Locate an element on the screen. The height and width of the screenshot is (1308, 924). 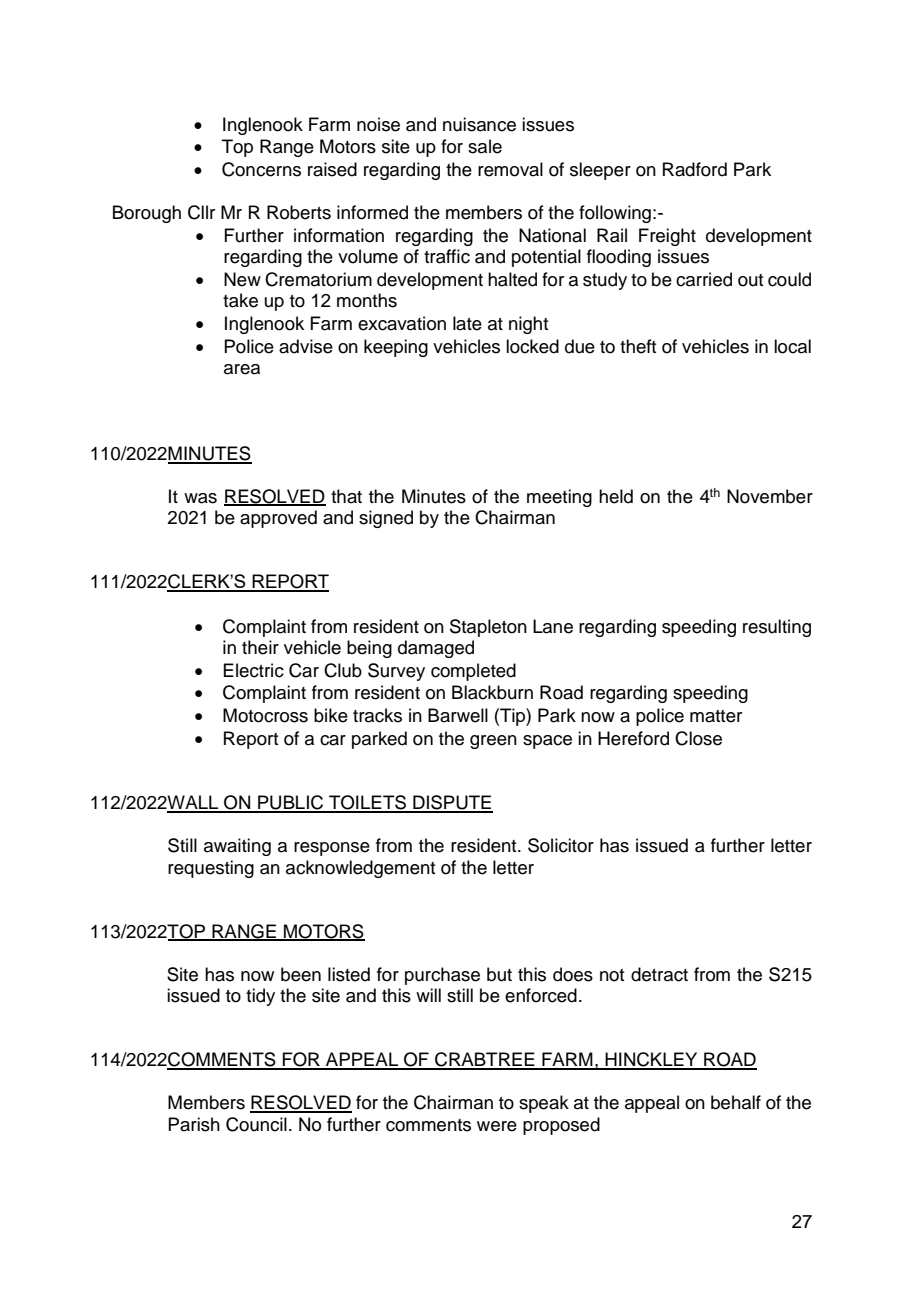
Parish is located at coordinates (194, 1124).
